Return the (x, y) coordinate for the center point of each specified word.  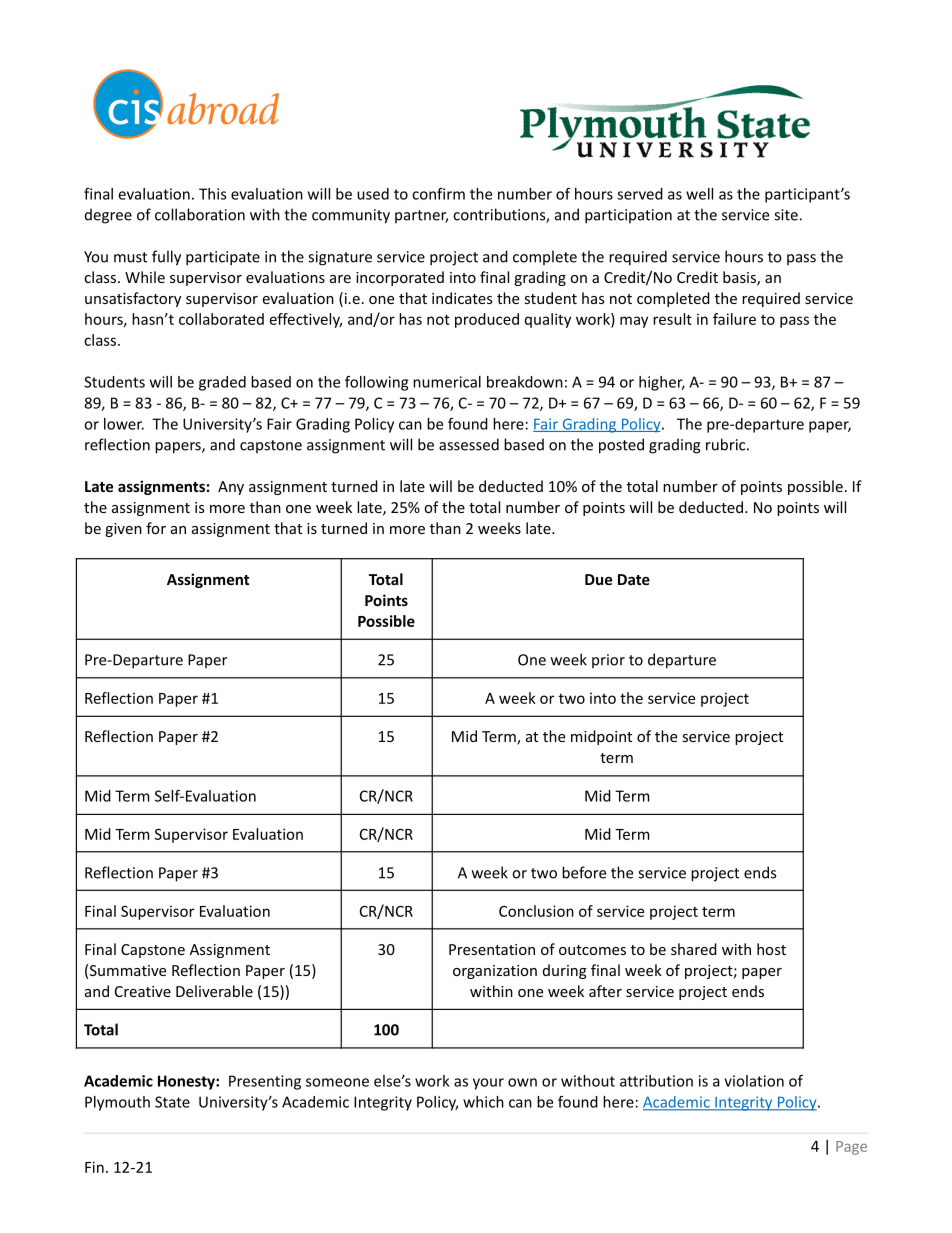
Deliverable (214, 991)
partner (421, 216)
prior (608, 661)
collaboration (200, 214)
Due (598, 579)
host (771, 949)
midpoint (601, 737)
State (172, 1102)
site (787, 215)
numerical (447, 382)
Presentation (492, 949)
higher (662, 383)
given (123, 530)
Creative (143, 991)
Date (634, 579)
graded (222, 383)
